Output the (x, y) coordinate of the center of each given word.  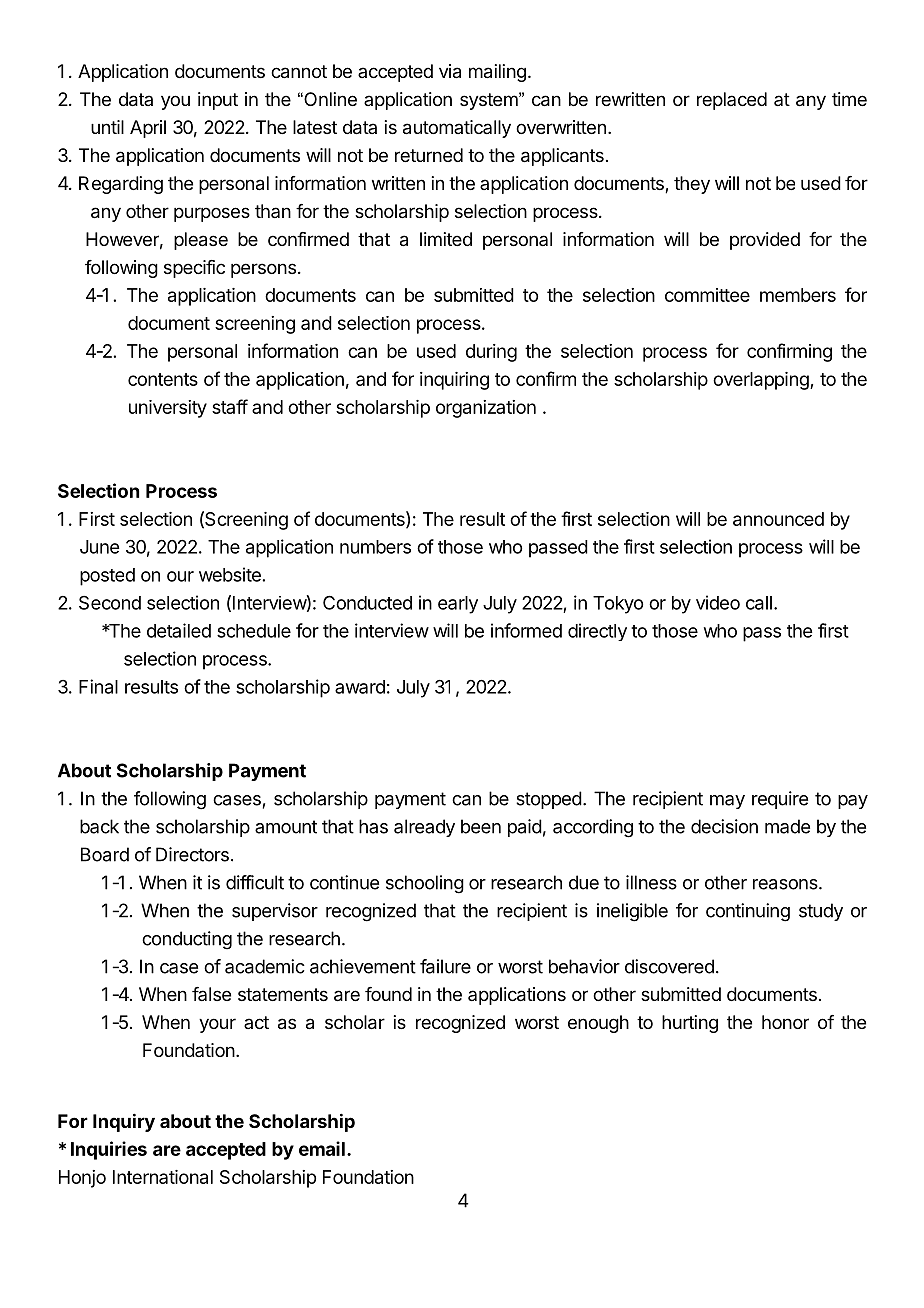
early (458, 605)
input (218, 101)
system (489, 101)
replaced (732, 101)
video (718, 602)
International (163, 1177)
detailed (179, 630)
